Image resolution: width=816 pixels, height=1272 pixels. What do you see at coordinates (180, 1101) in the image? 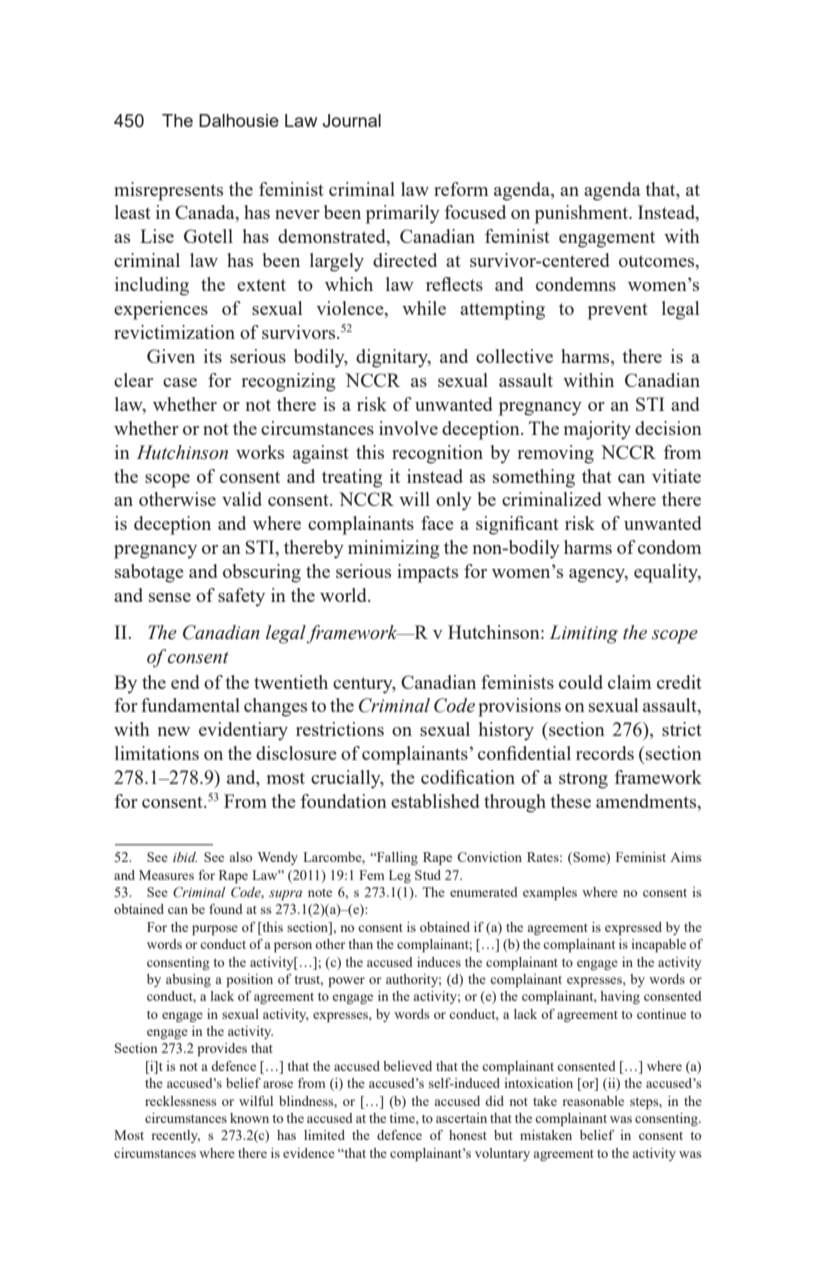
I see `recklessness` at bounding box center [180, 1101].
